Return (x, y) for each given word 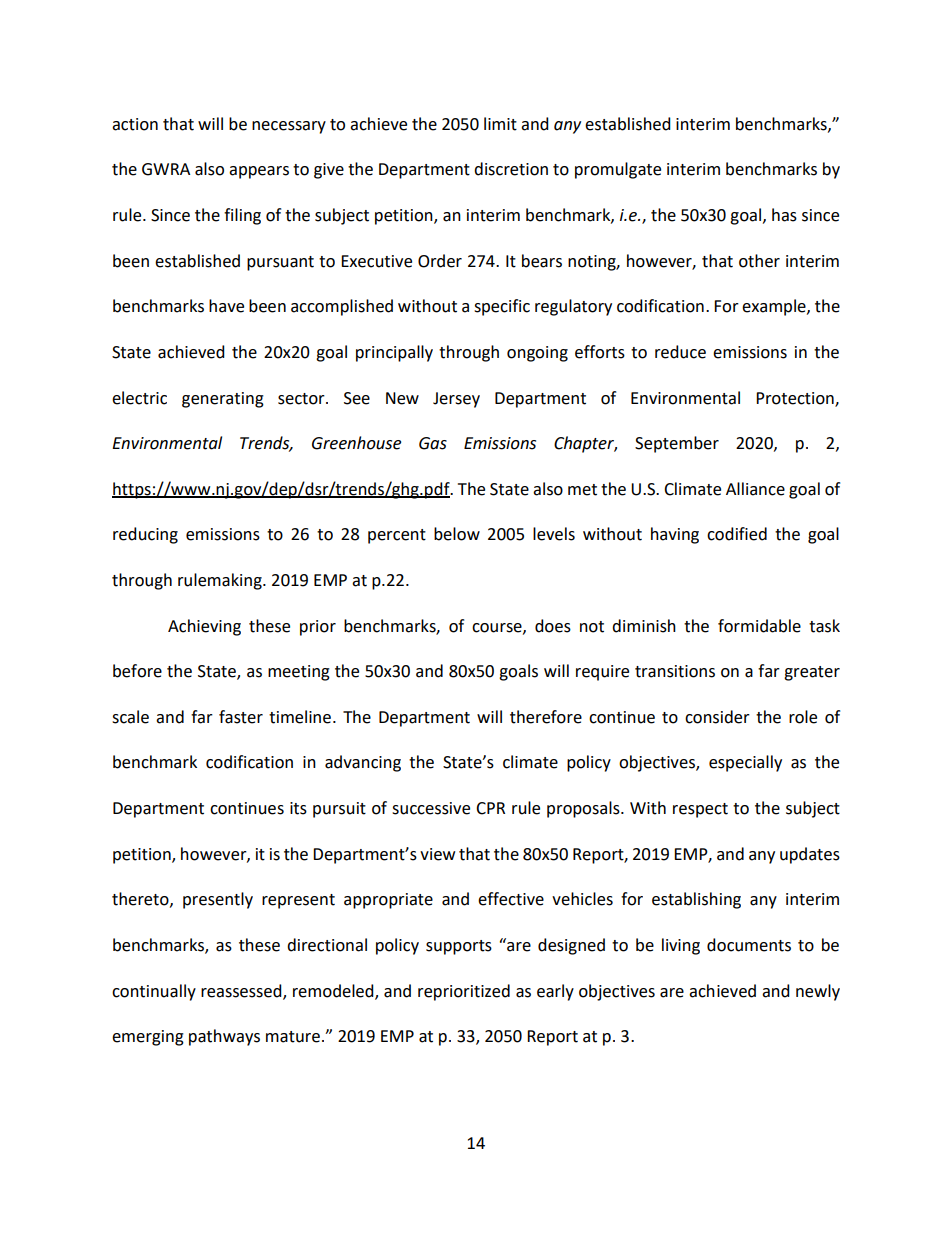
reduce (680, 352)
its (298, 808)
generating (223, 400)
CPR (490, 808)
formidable (759, 626)
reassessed (242, 991)
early (555, 992)
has (784, 215)
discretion (511, 169)
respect (700, 810)
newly (818, 992)
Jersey (456, 400)
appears (259, 172)
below (457, 534)
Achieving (204, 627)
